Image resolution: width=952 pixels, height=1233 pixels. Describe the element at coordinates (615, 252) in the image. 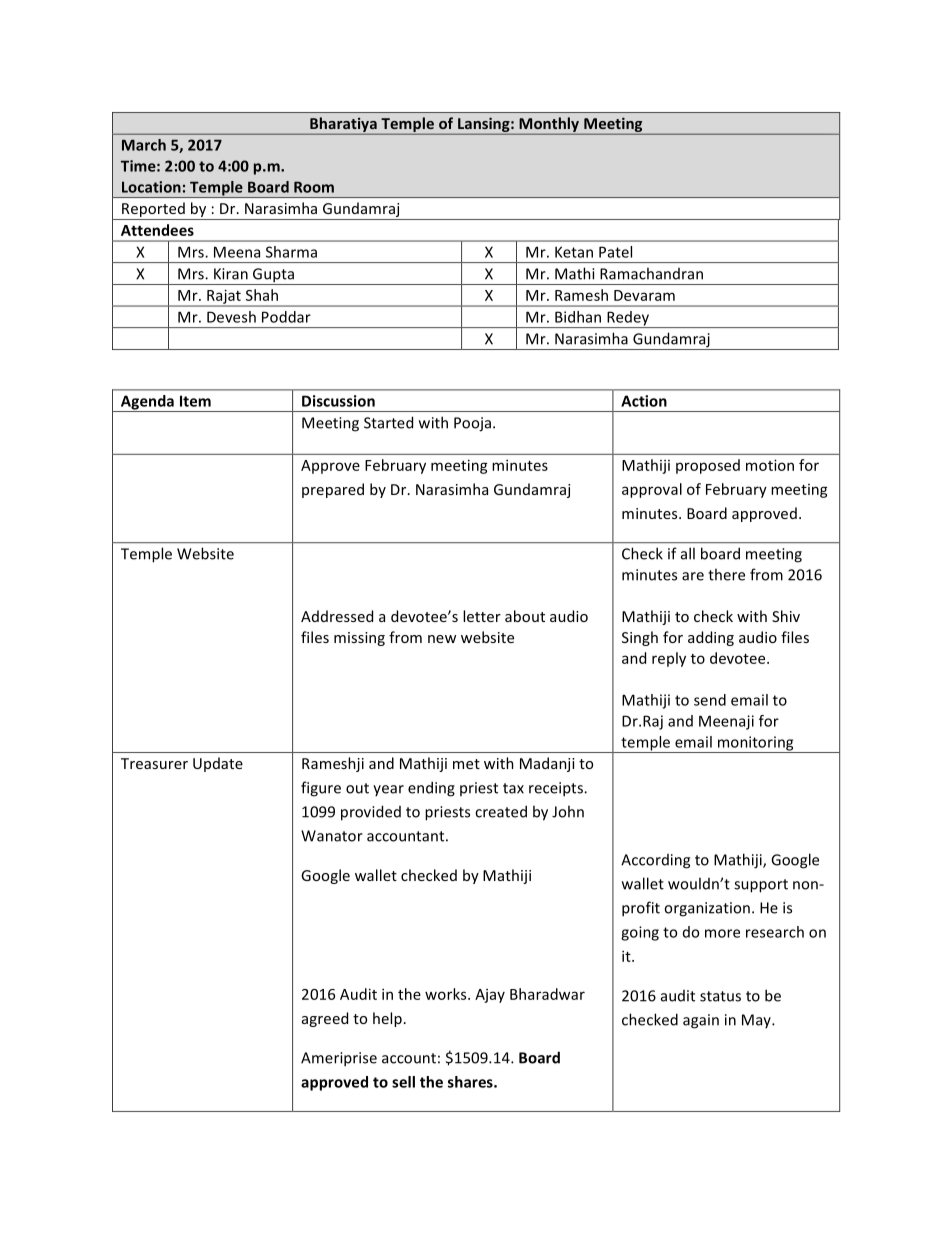

I see `Patel` at that location.
